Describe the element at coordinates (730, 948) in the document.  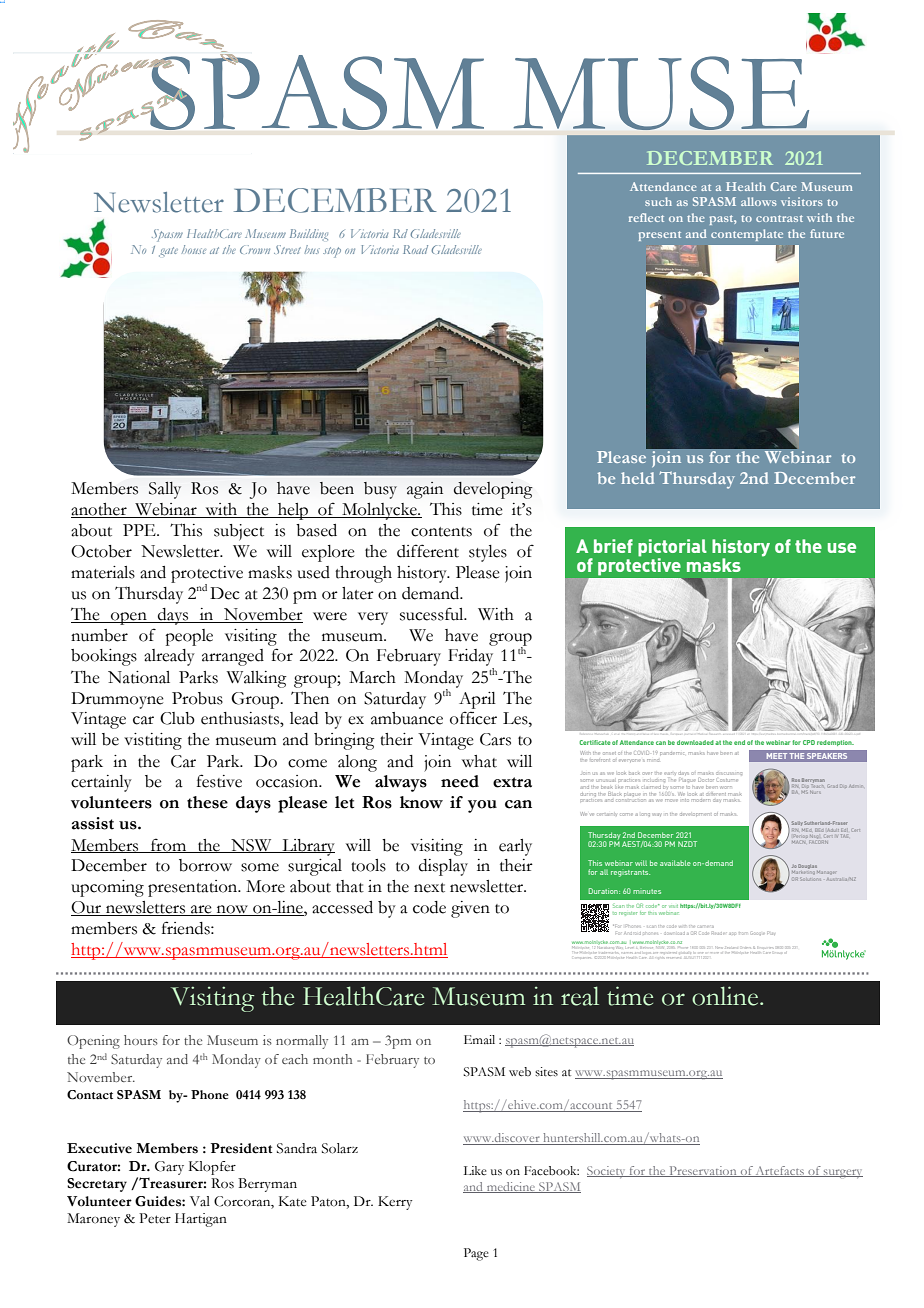
I see `Zealand` at that location.
